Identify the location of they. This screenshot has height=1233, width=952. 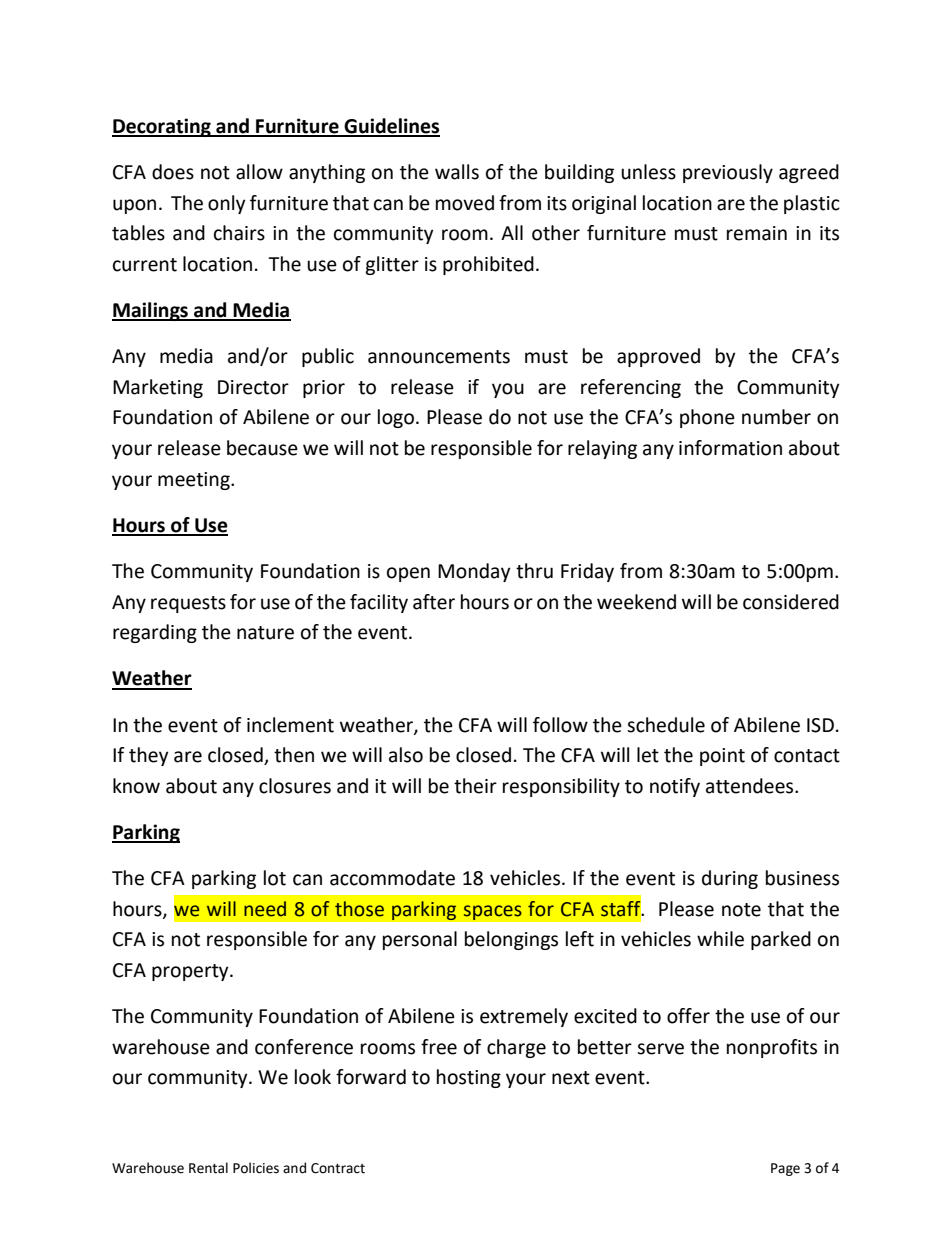
(149, 756).
